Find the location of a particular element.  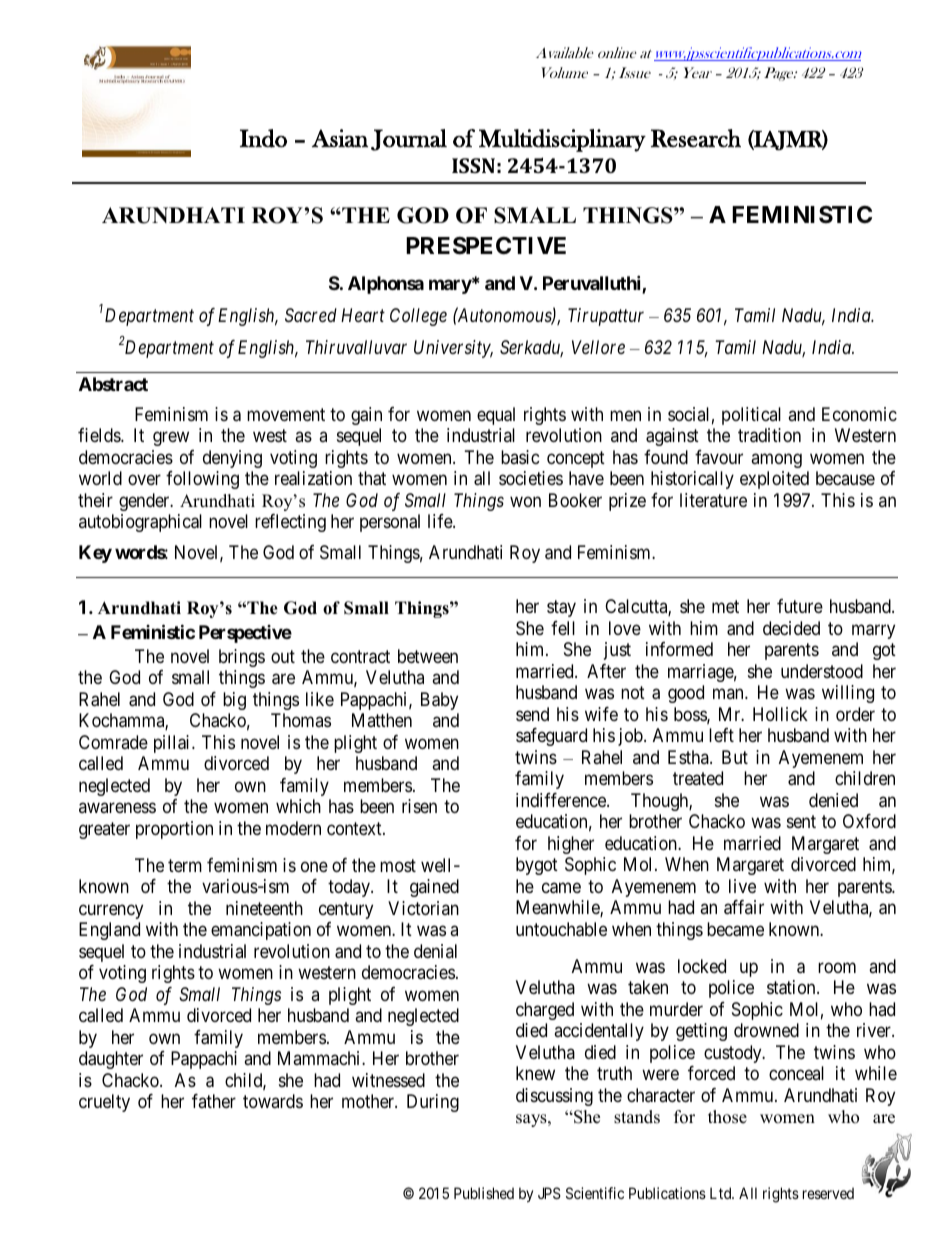

emancipation is located at coordinates (261, 931).
